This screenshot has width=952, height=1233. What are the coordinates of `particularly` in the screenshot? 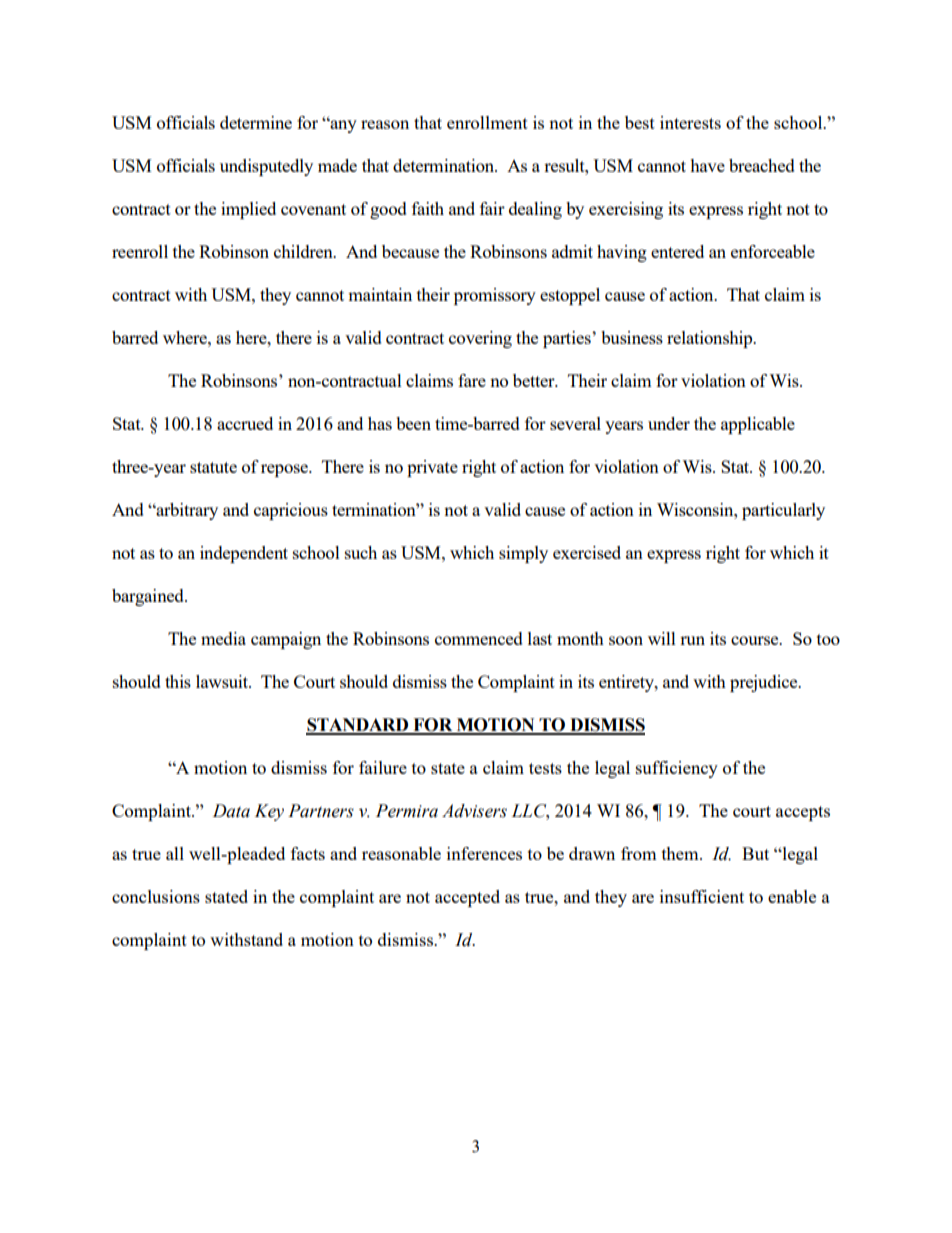 It's located at (783, 511).
